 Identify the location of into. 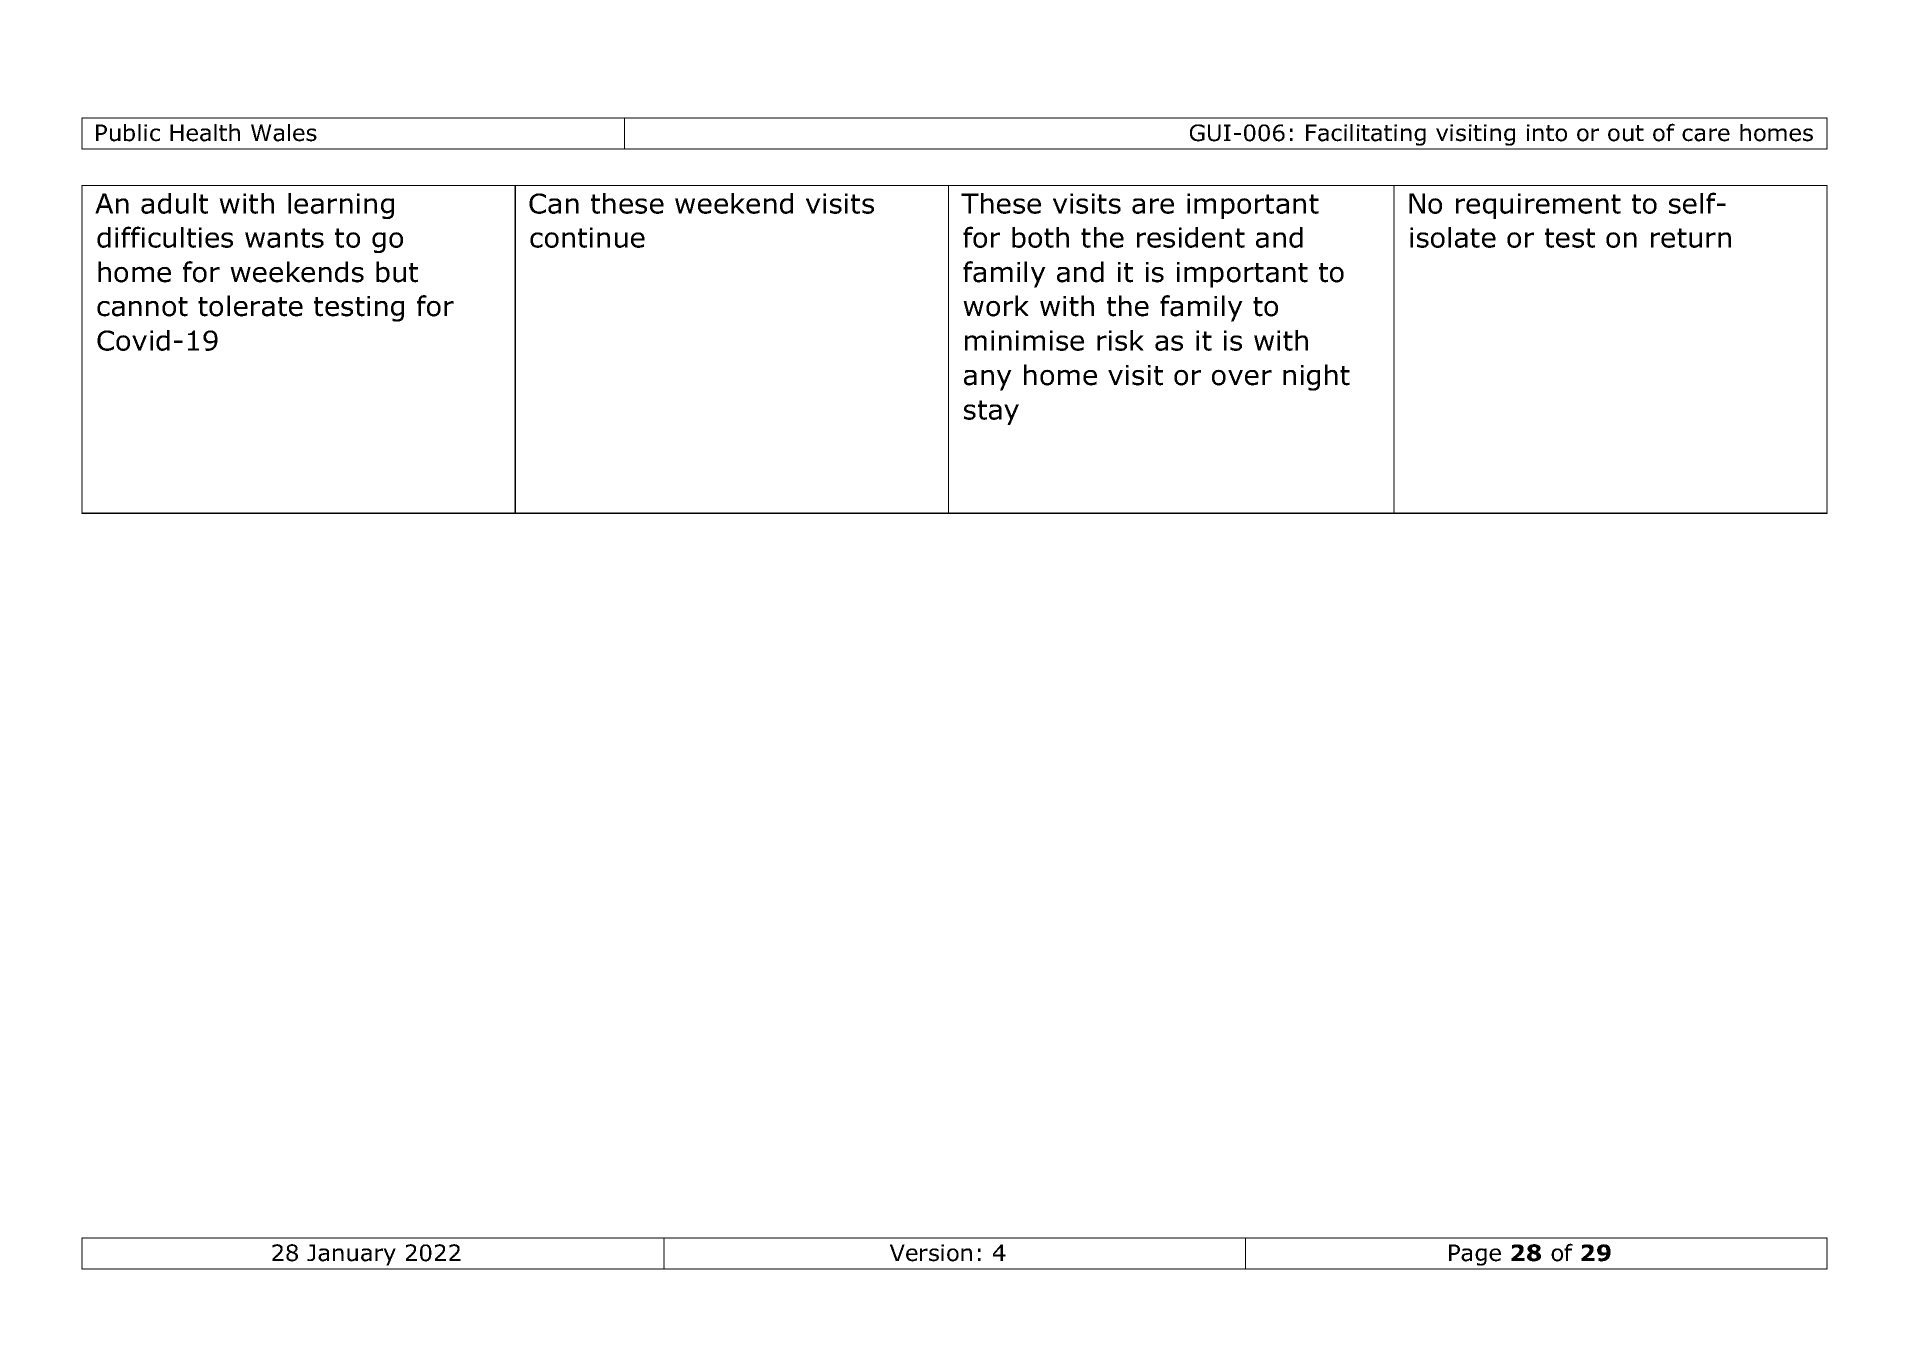
(1547, 133).
